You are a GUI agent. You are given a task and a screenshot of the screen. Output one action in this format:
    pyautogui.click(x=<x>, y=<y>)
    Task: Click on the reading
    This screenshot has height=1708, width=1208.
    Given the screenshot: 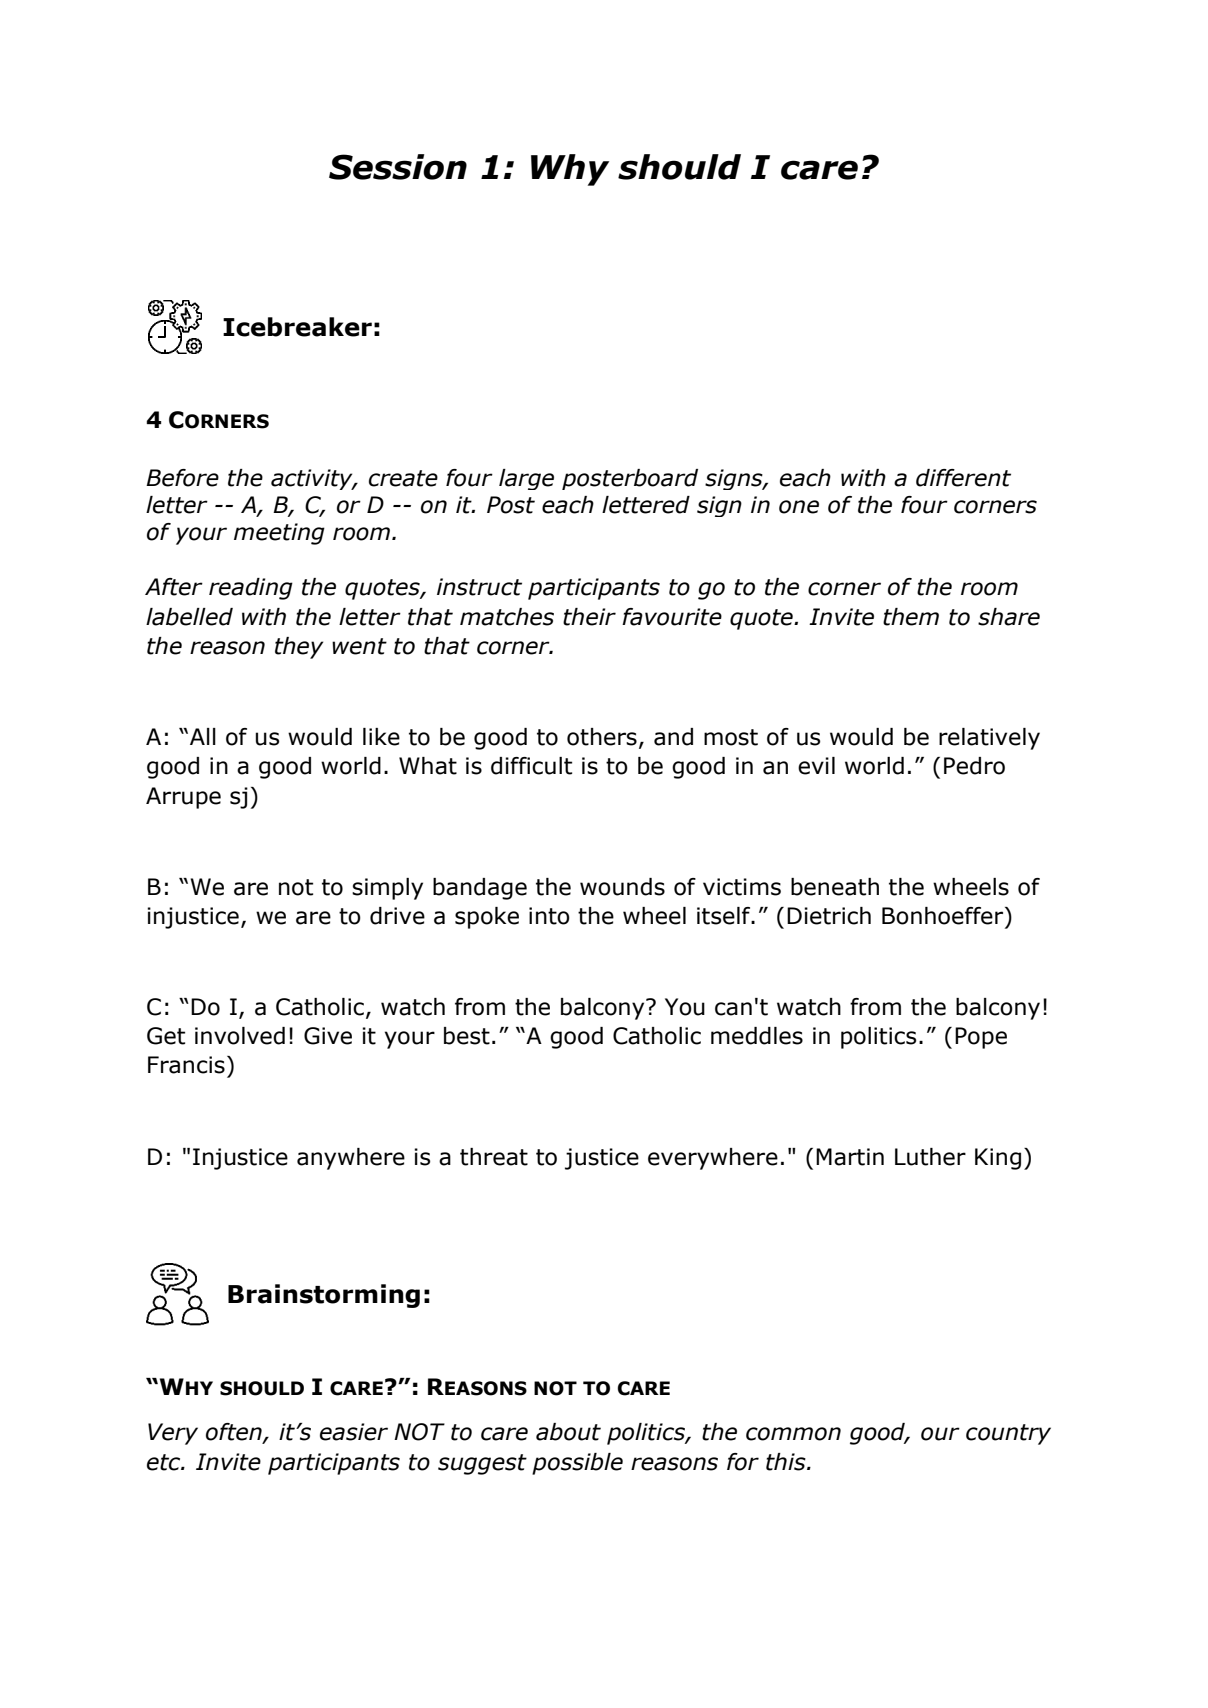 What is the action you would take?
    pyautogui.click(x=251, y=589)
